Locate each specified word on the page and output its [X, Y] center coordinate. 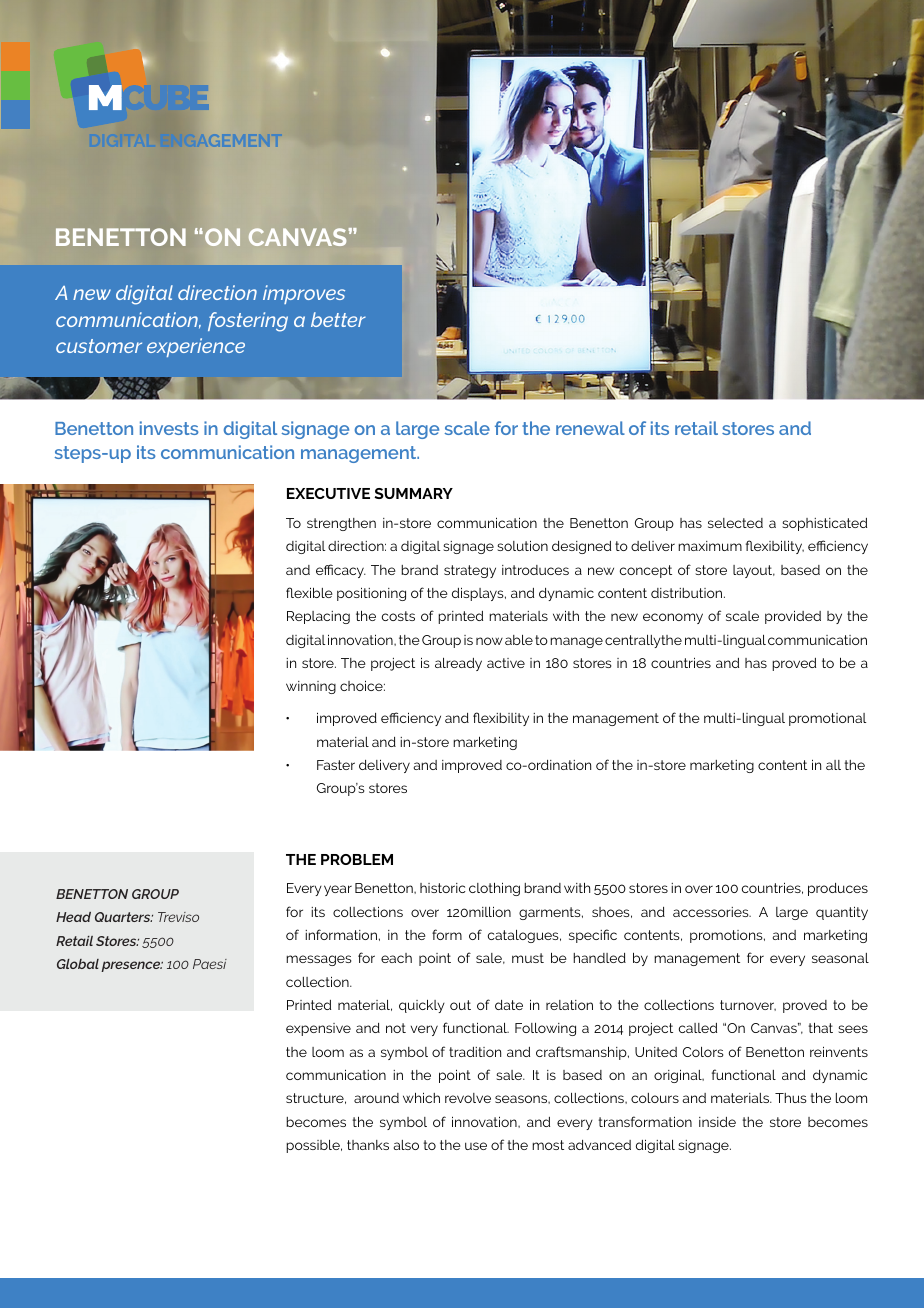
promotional [827, 719]
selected [735, 523]
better [338, 319]
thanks [368, 1145]
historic [443, 888]
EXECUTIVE [328, 493]
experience [196, 347]
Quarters [124, 917]
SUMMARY [413, 493]
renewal [590, 428]
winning [311, 687]
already [458, 664]
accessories [712, 912]
